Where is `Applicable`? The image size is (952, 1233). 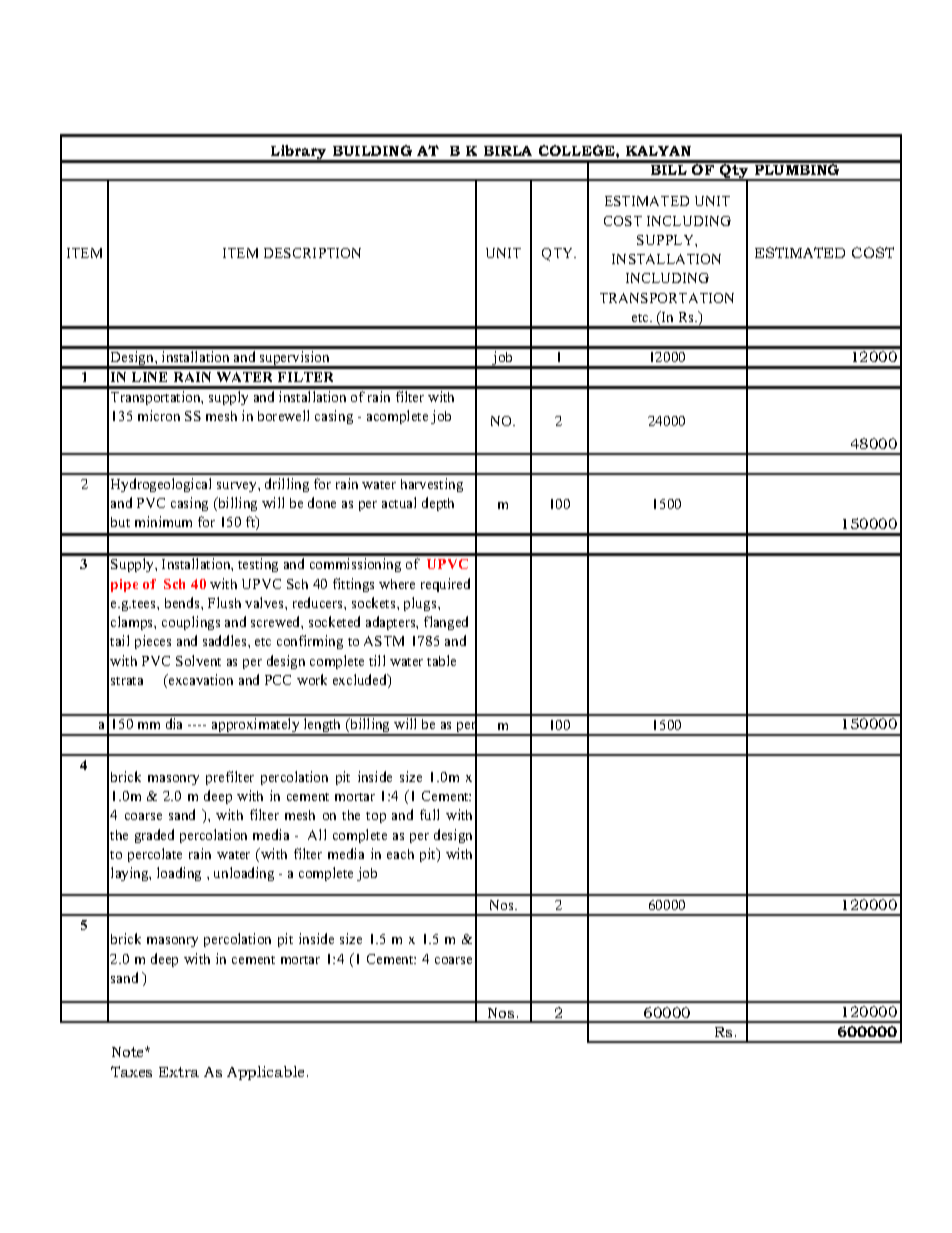
Applicable is located at coordinates (267, 1073).
